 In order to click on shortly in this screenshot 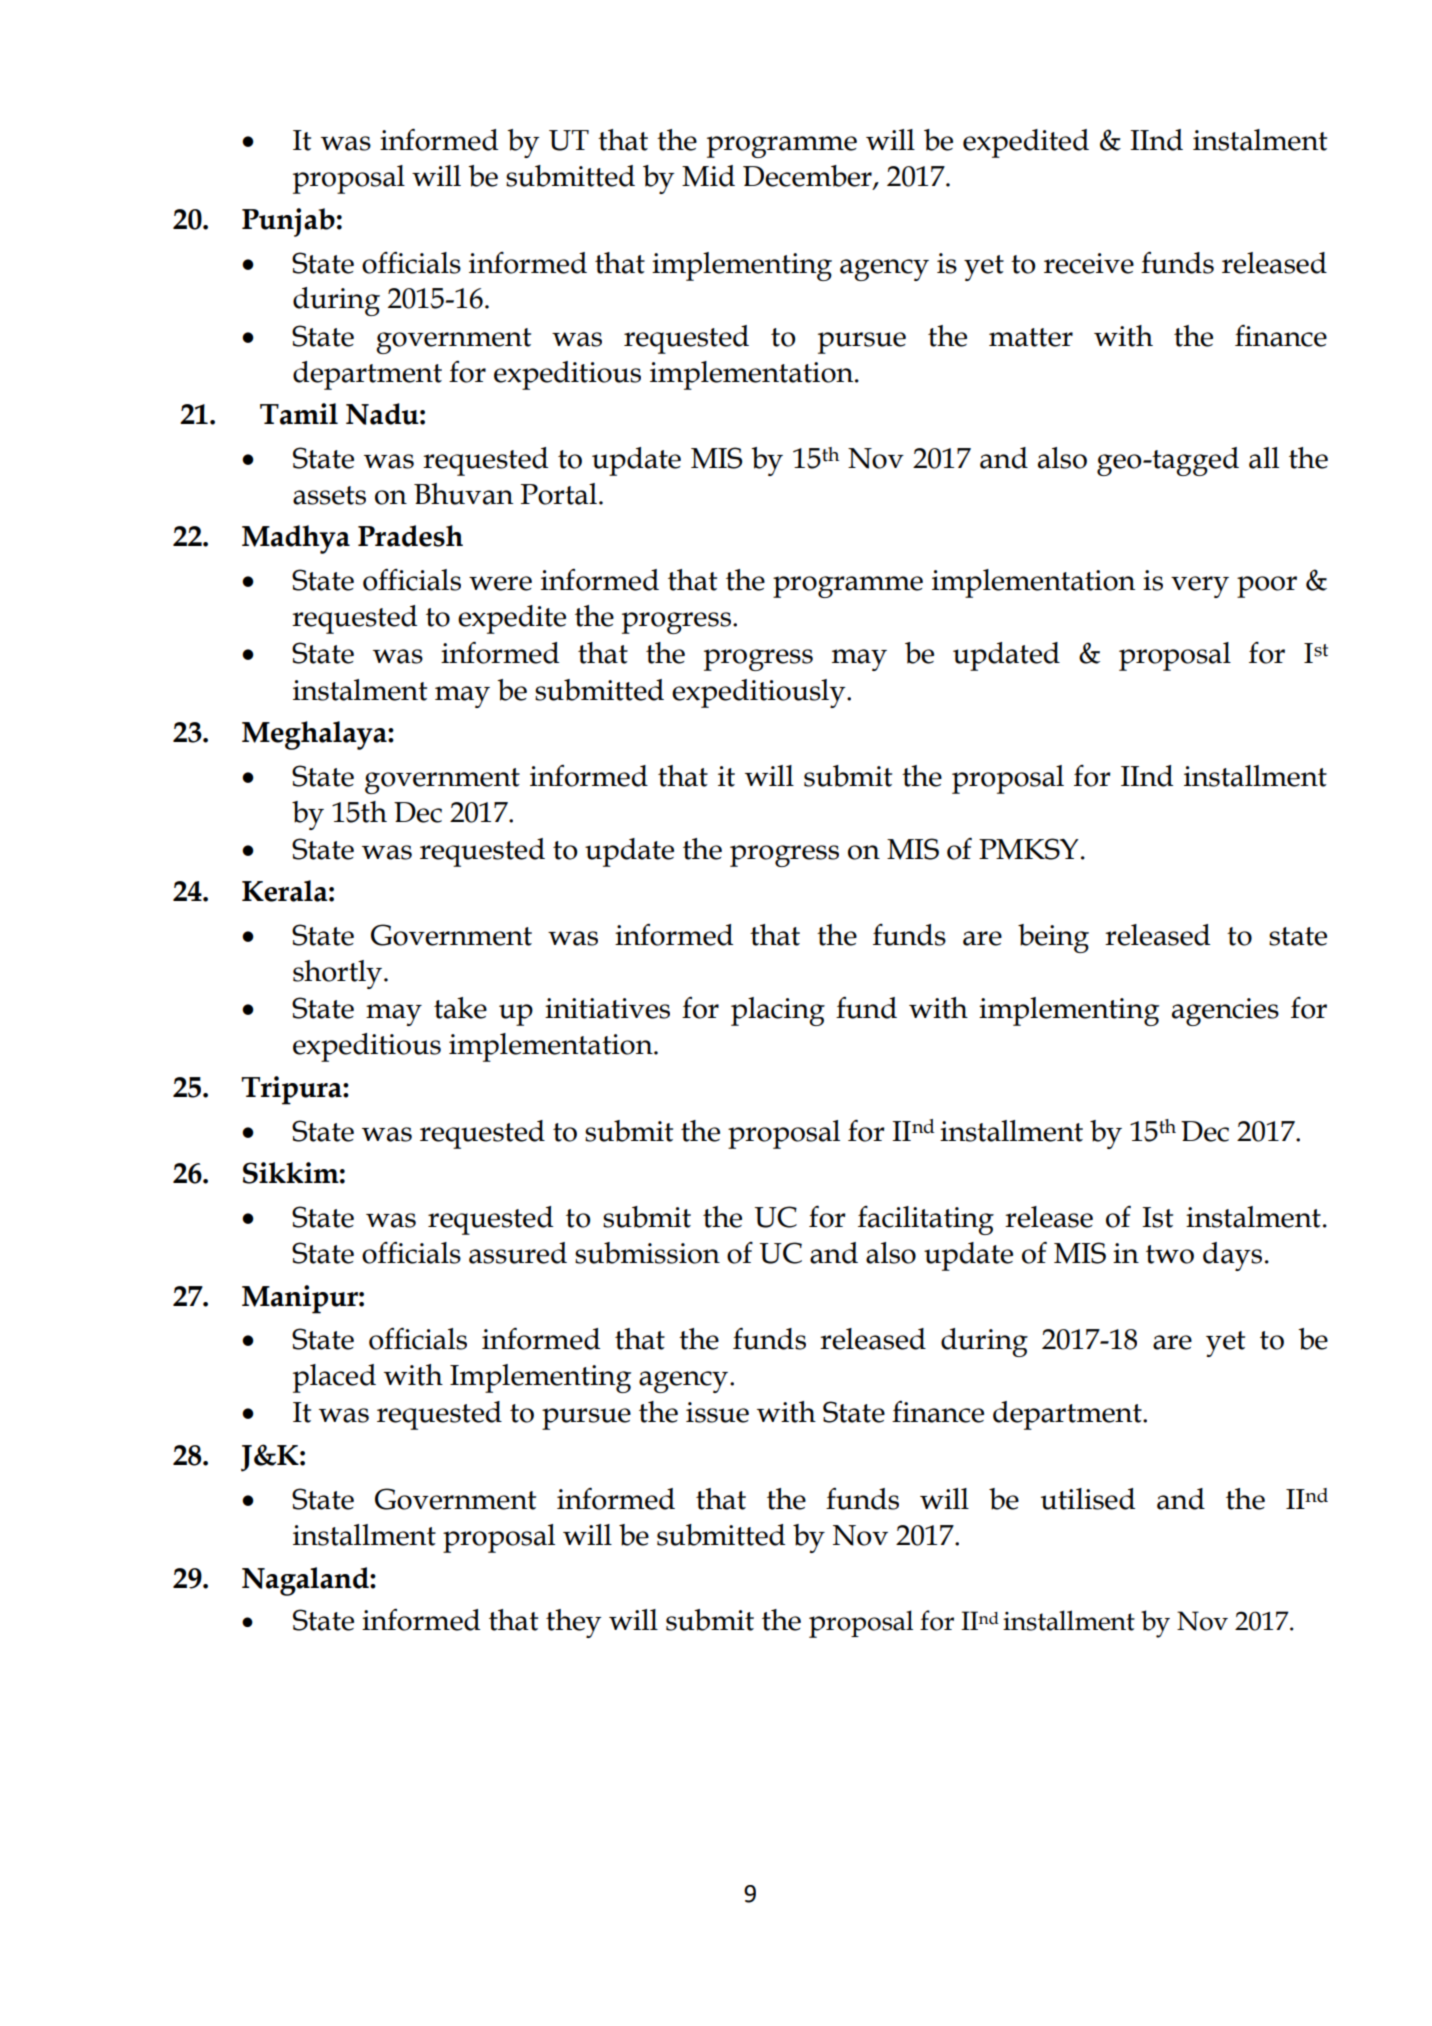, I will do `click(339, 974)`.
